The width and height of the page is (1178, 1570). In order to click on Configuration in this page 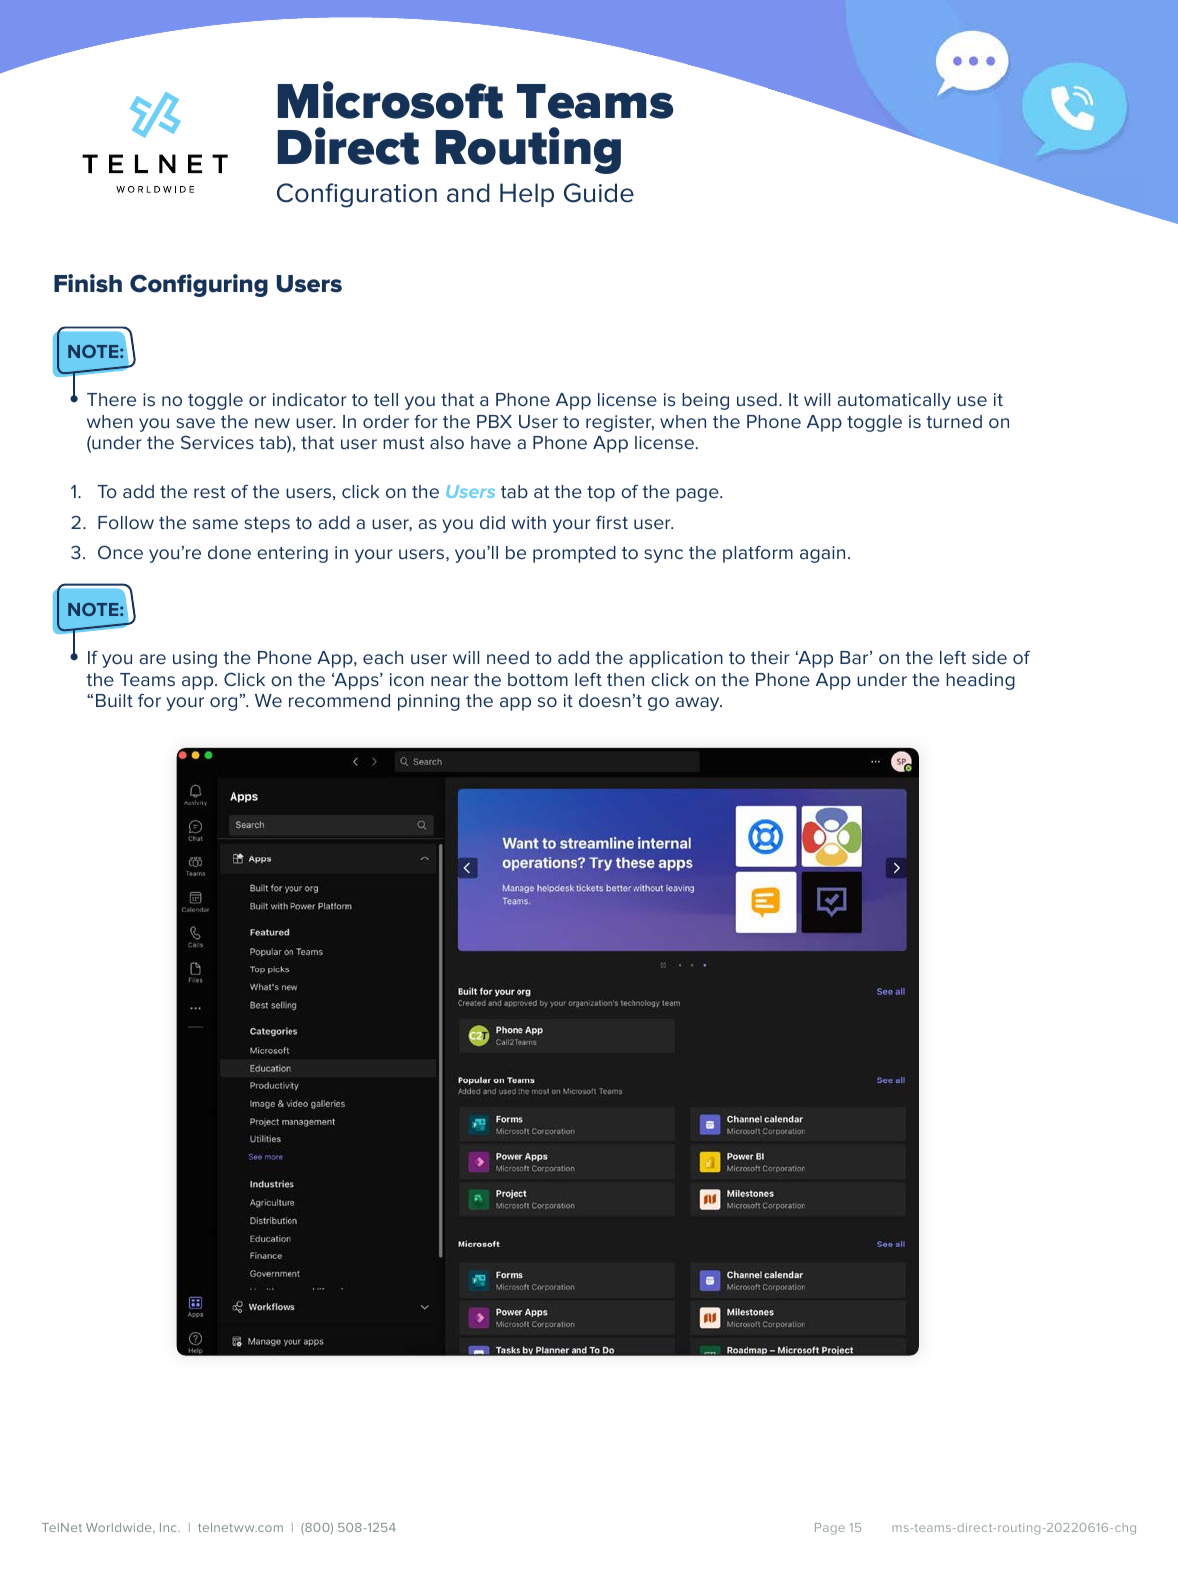, I will do `click(357, 195)`.
